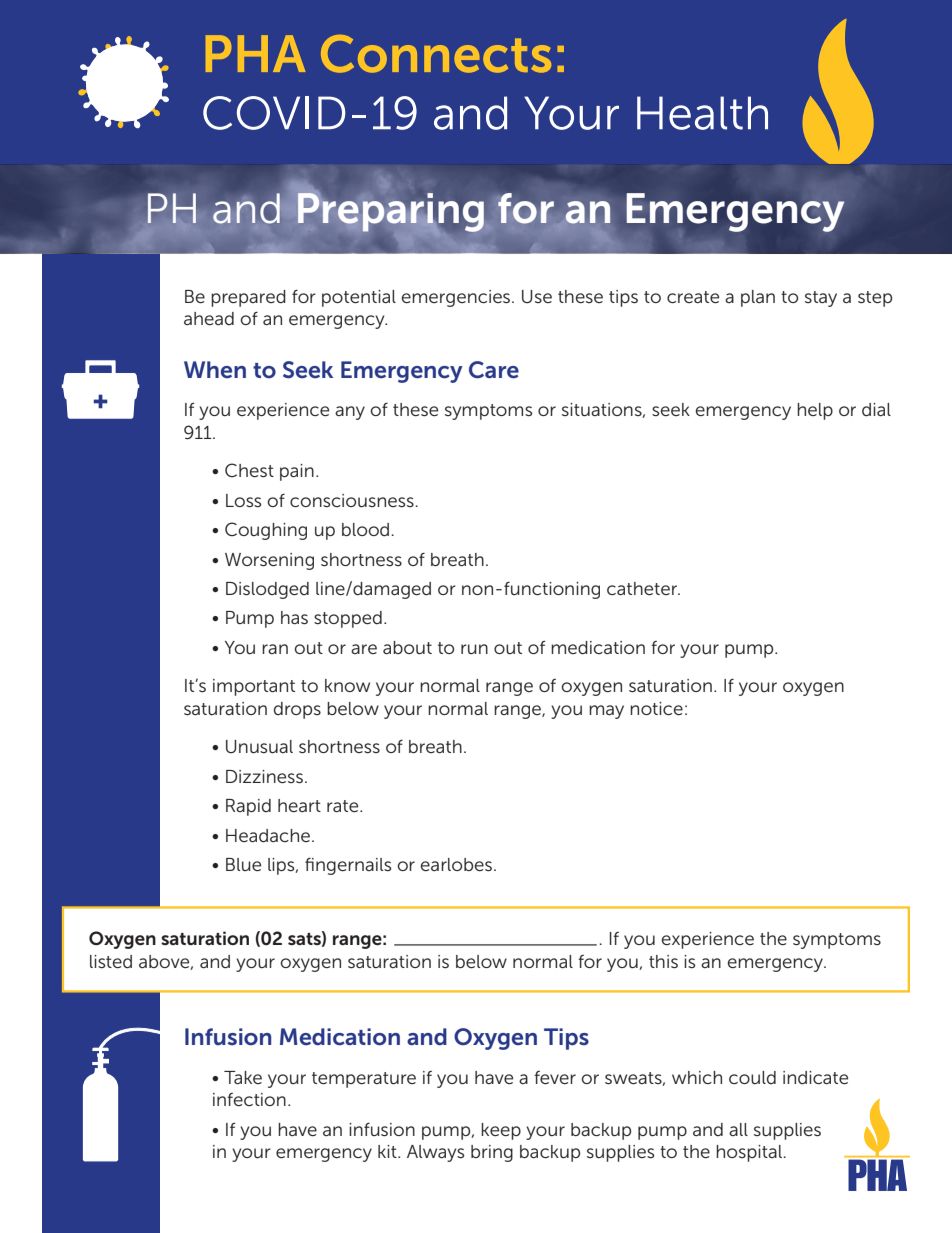  Describe the element at coordinates (456, 864) in the page. I see `earlobes` at that location.
